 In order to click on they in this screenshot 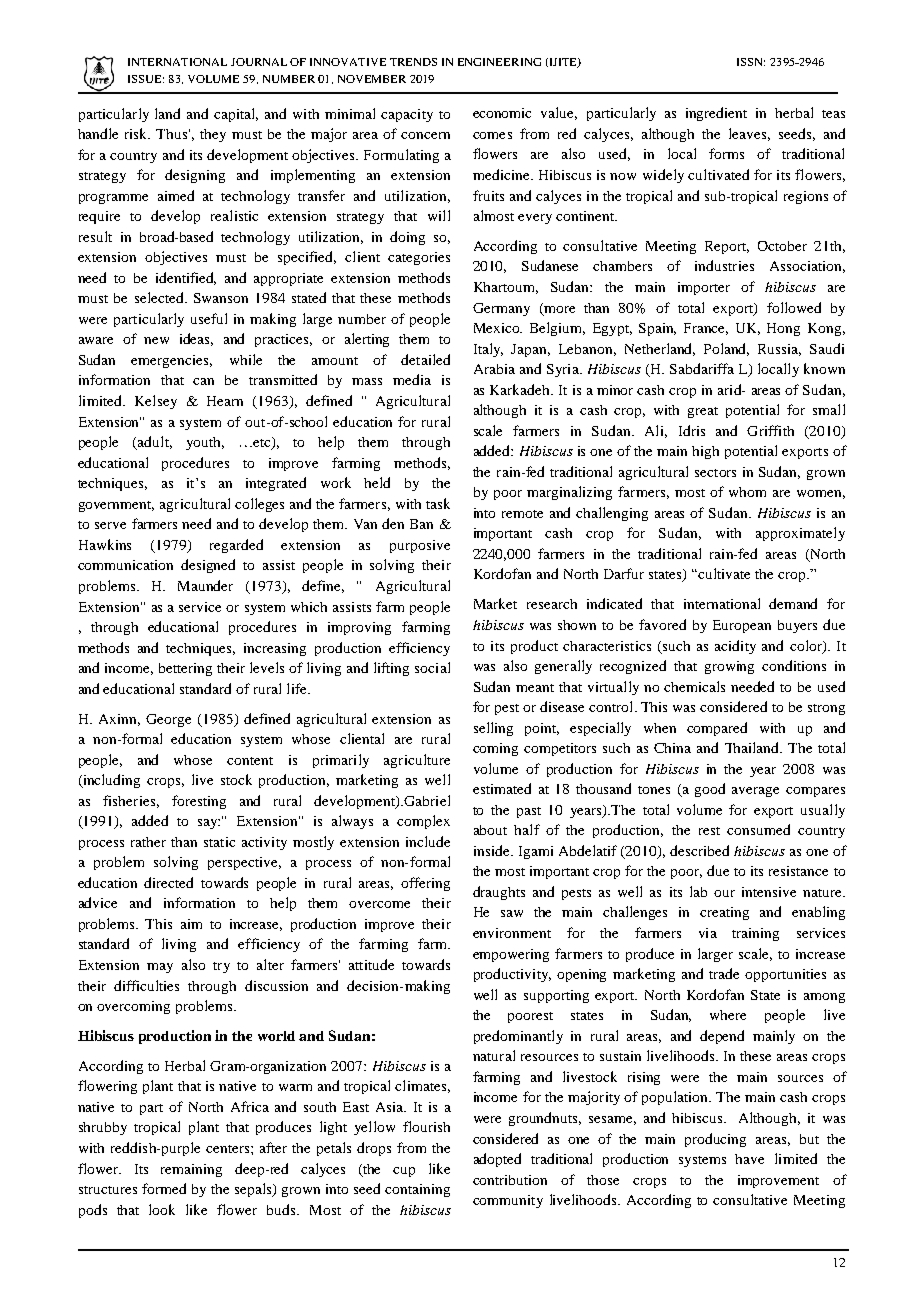, I will do `click(213, 135)`.
